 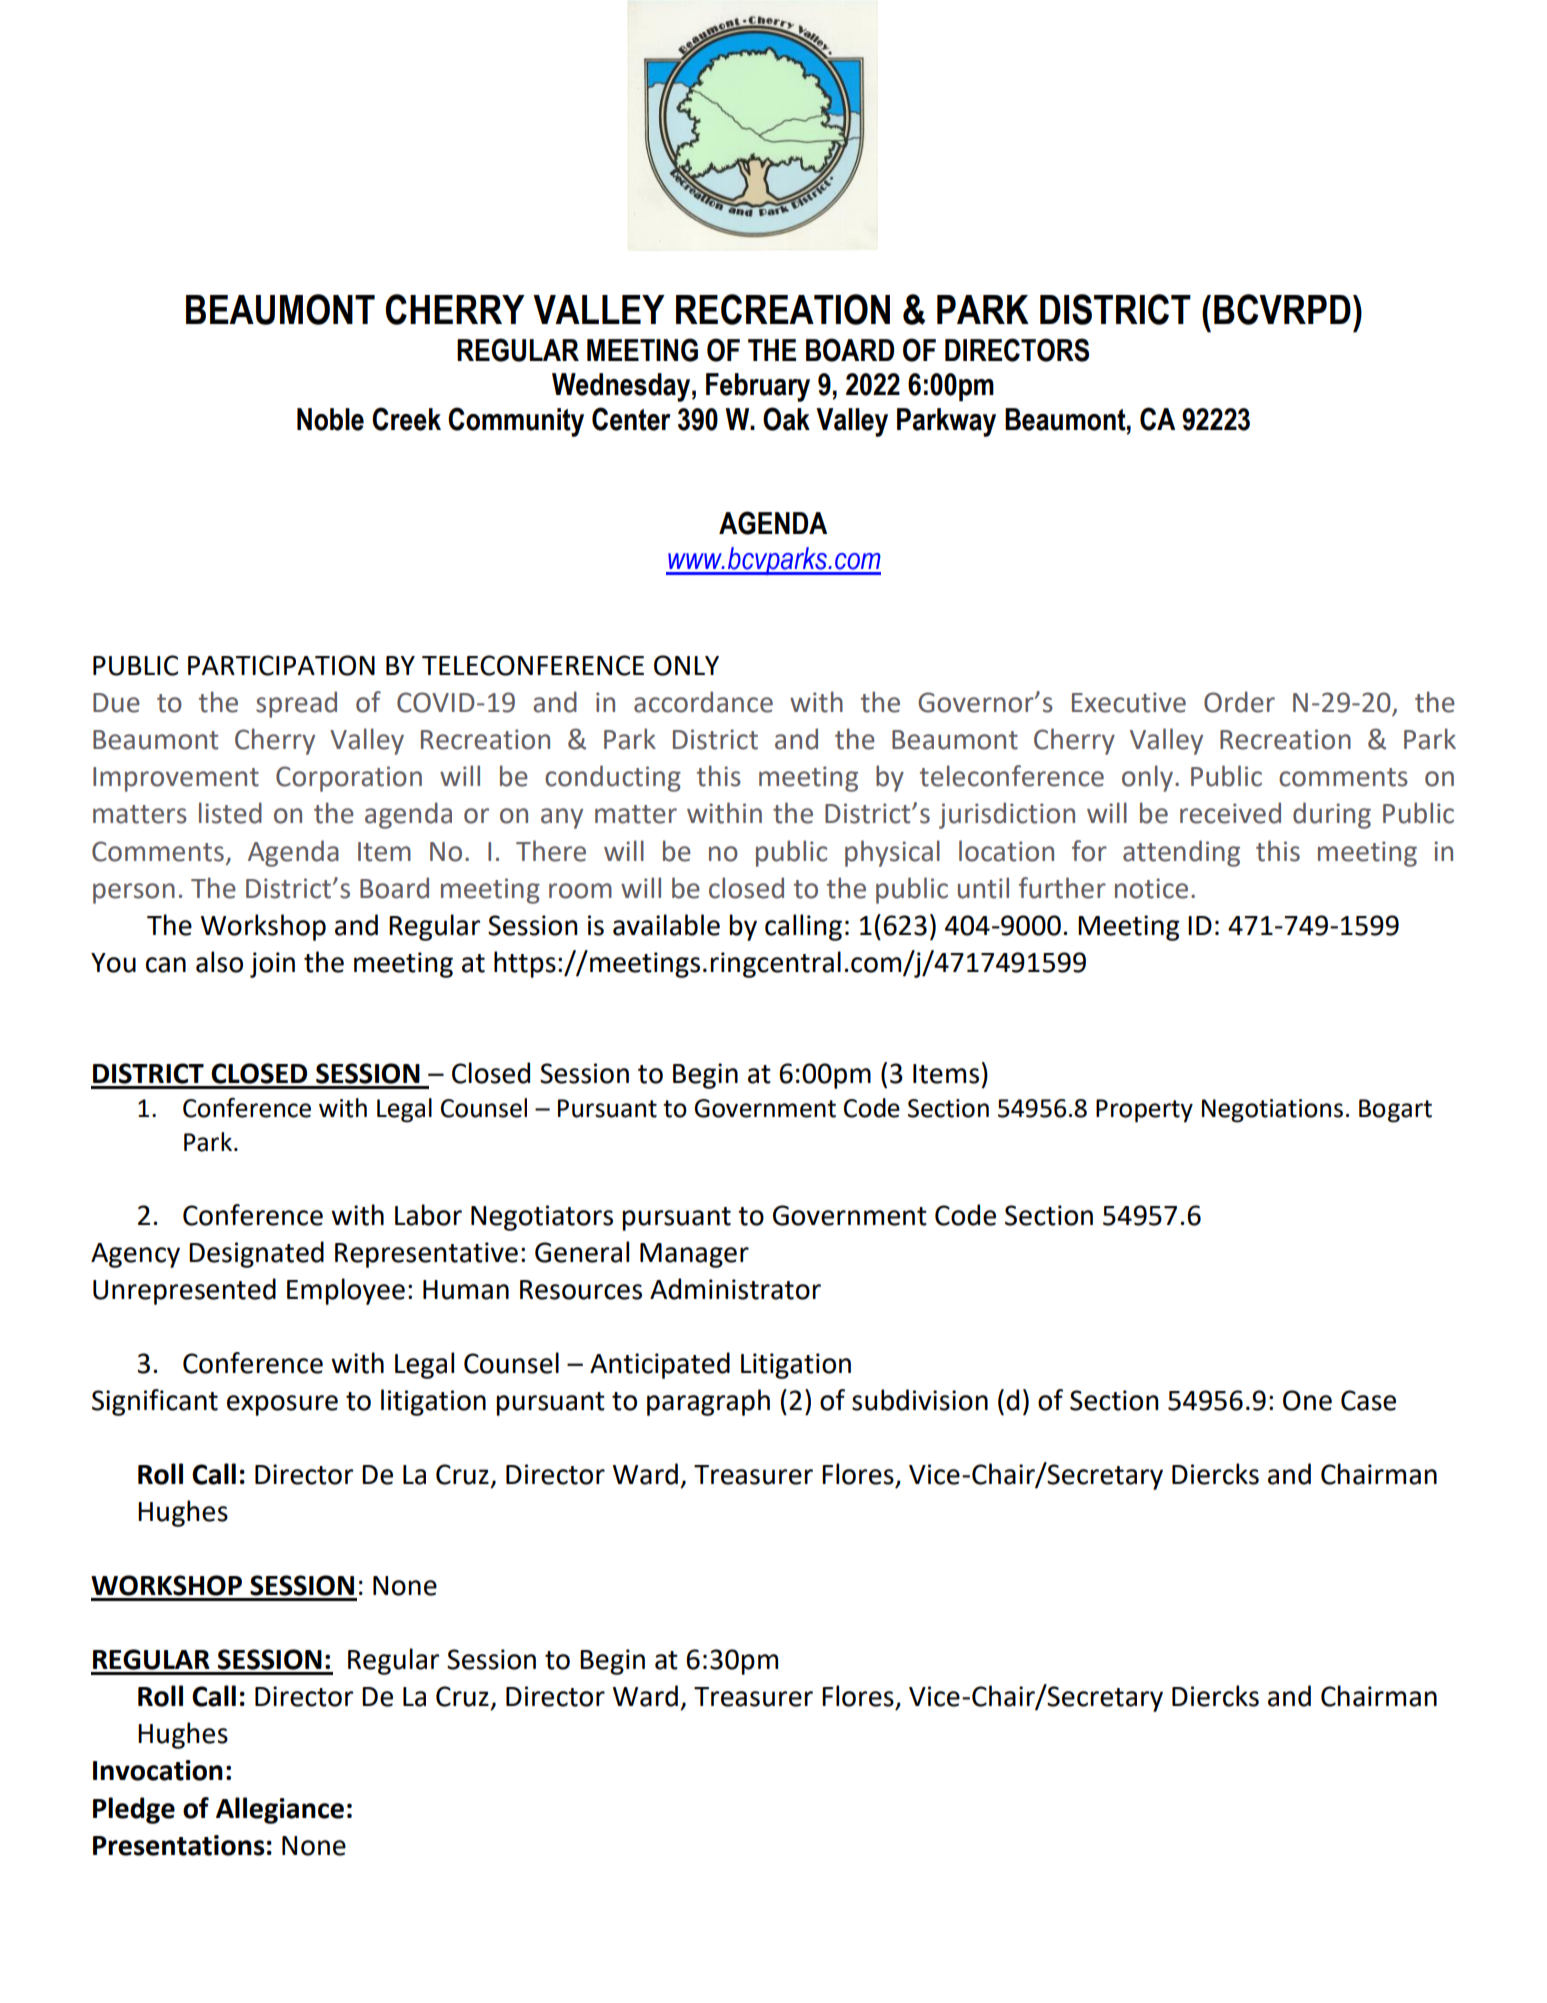 I want to click on Oak, so click(x=786, y=419).
